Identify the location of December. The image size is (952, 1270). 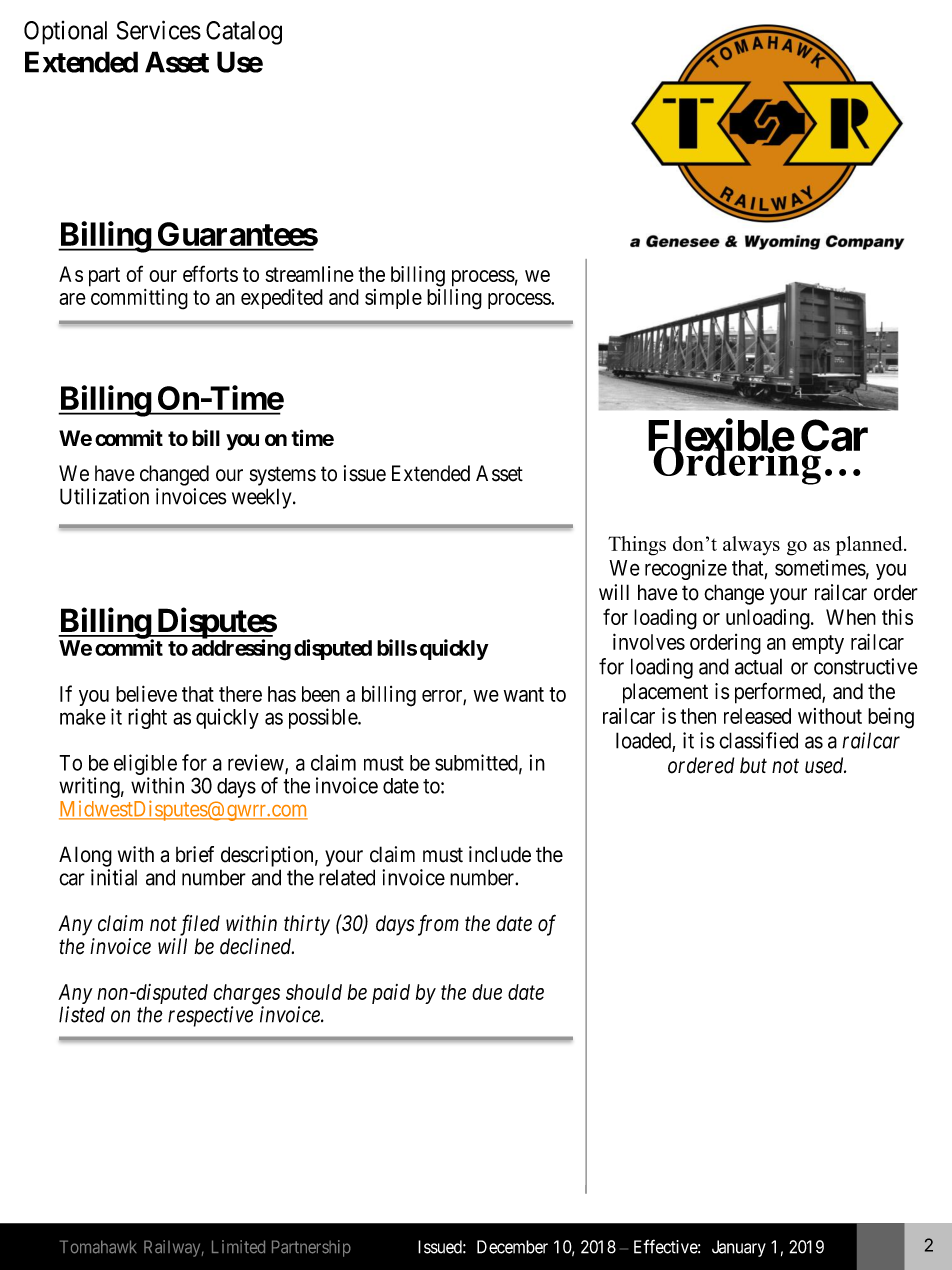
(512, 1247).
